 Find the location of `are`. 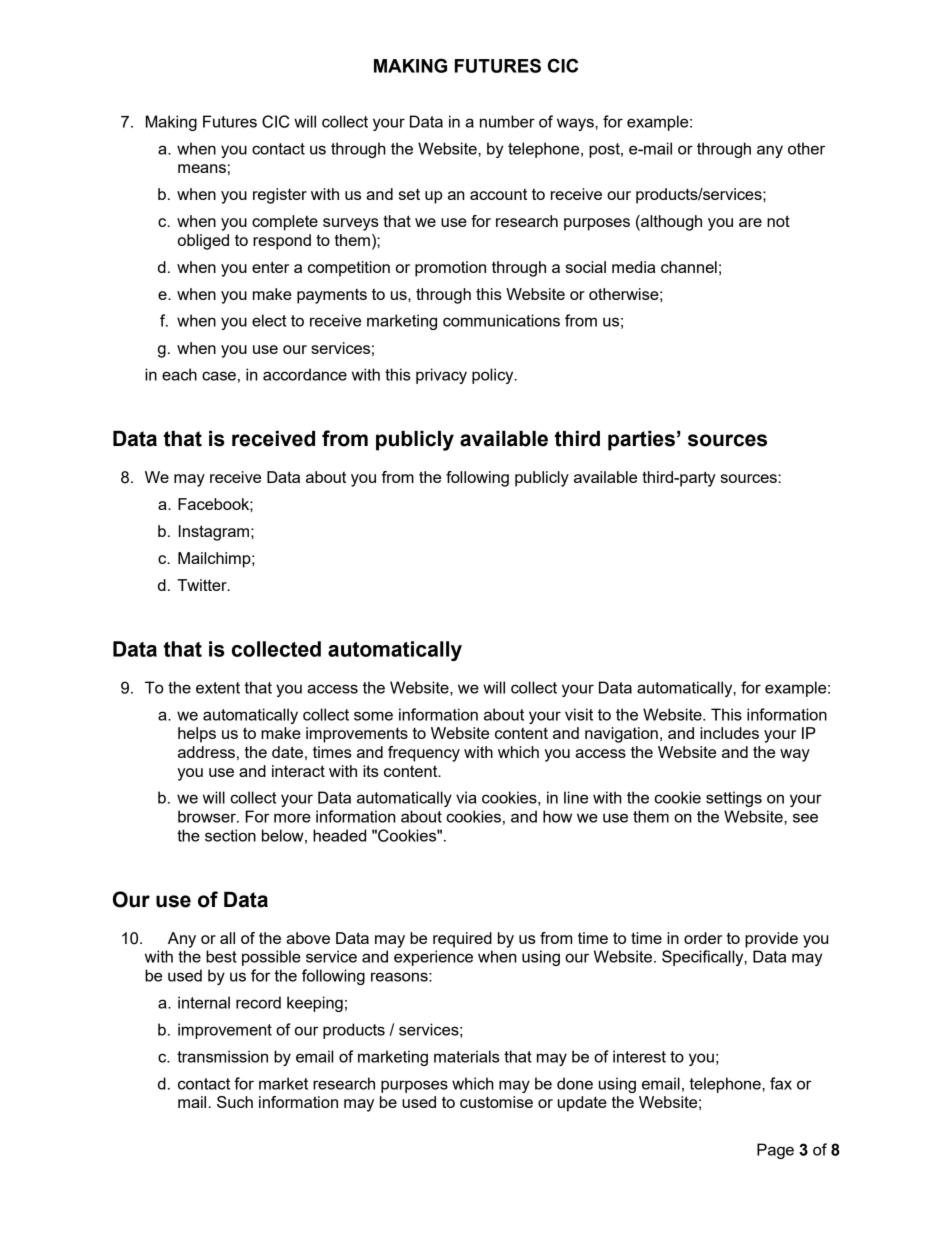

are is located at coordinates (750, 222).
